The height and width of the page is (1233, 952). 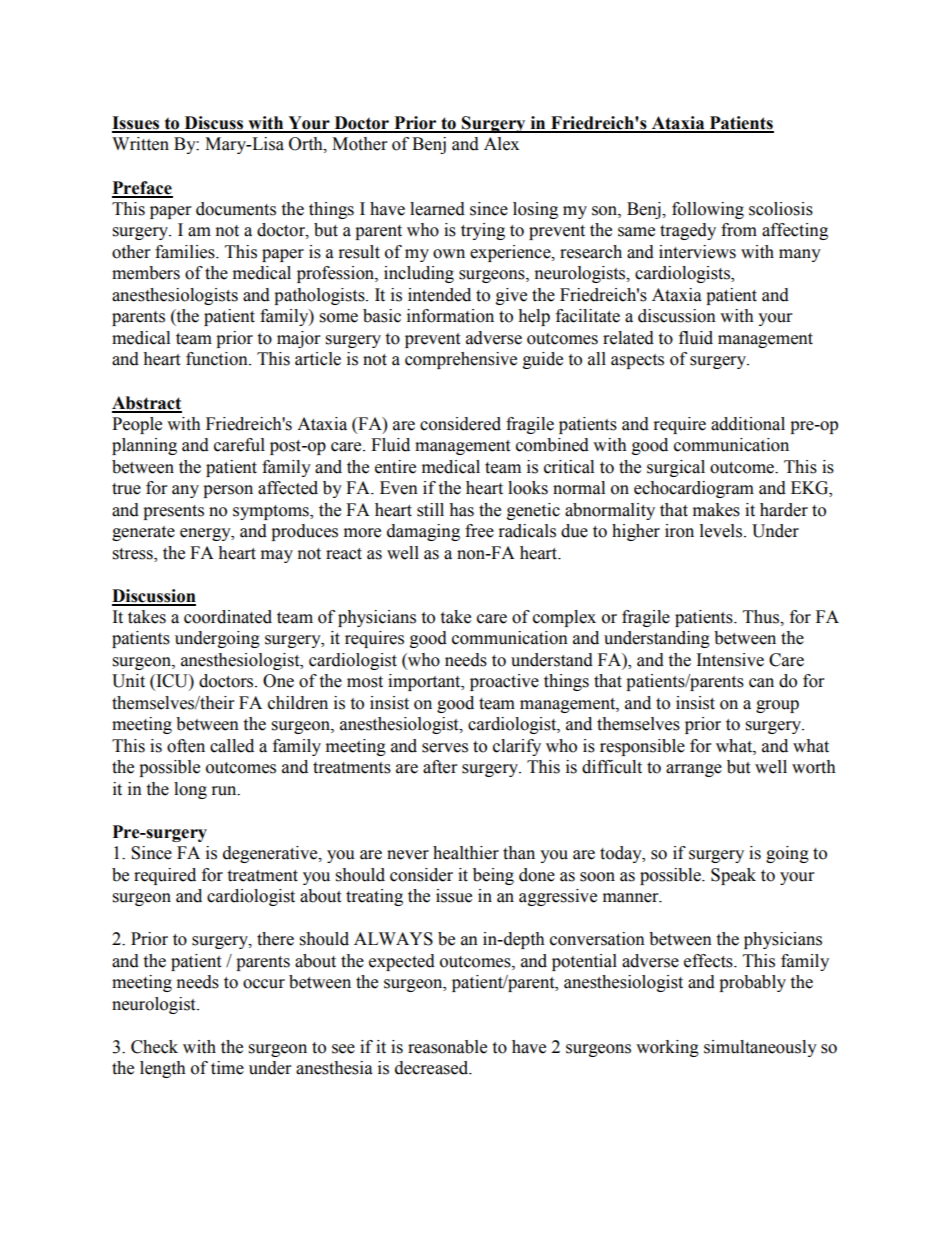 I want to click on documents, so click(x=236, y=209).
